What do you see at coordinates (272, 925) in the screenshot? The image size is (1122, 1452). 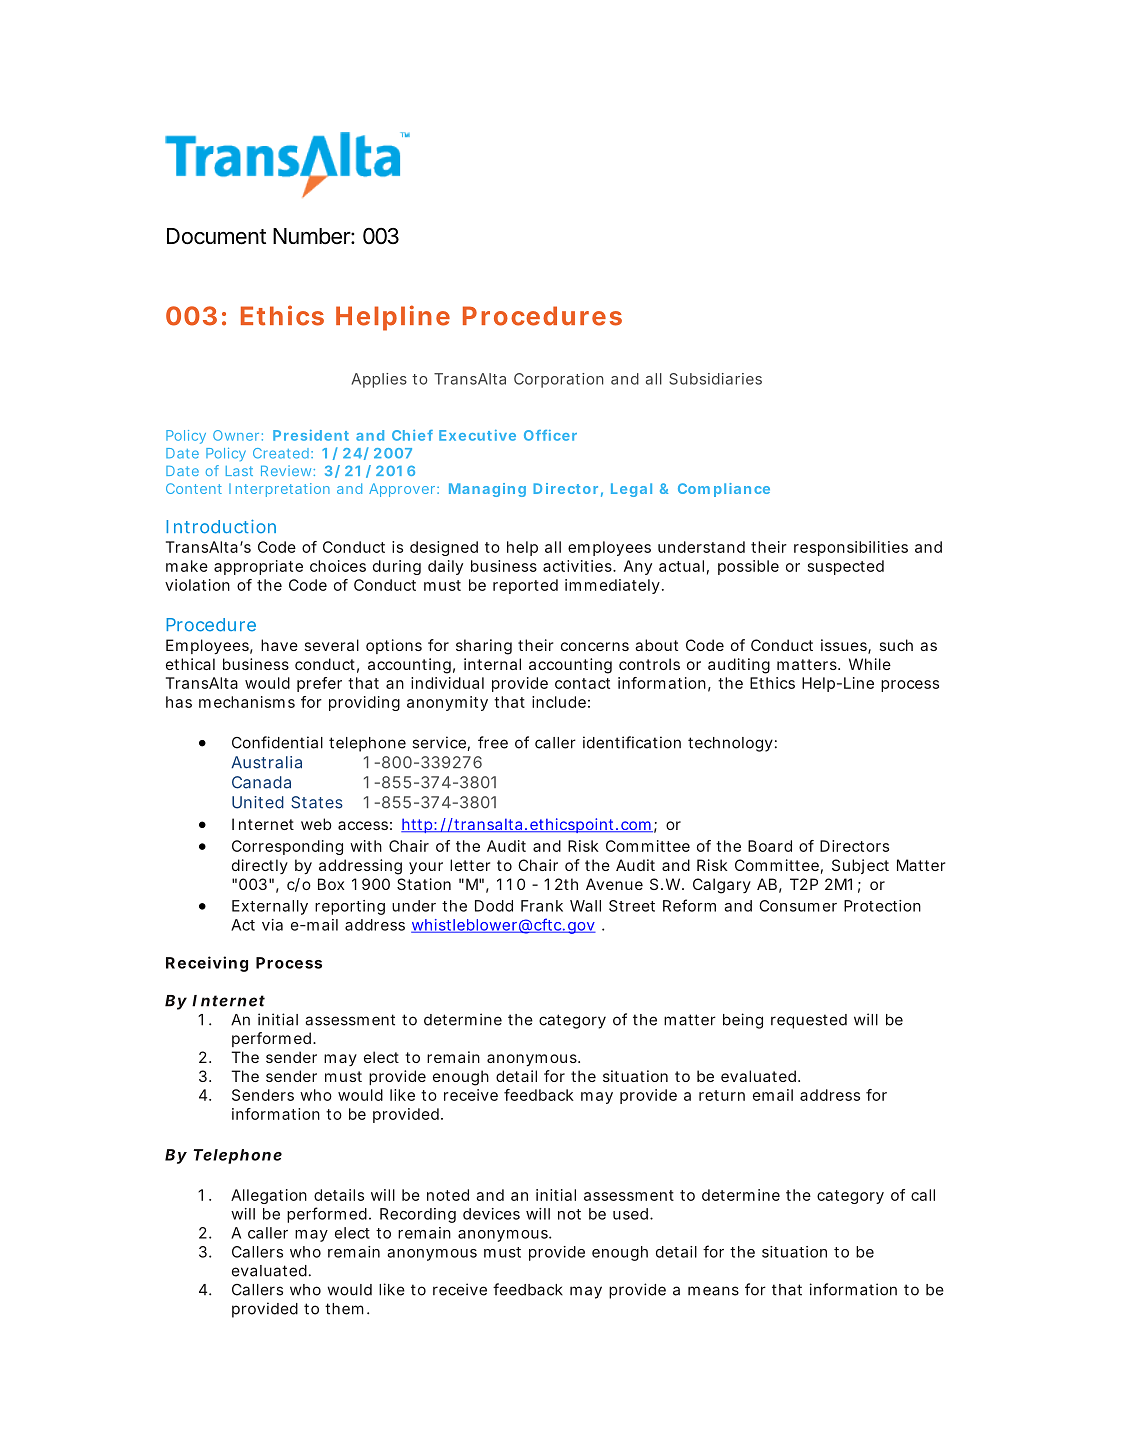 I see `via` at bounding box center [272, 925].
